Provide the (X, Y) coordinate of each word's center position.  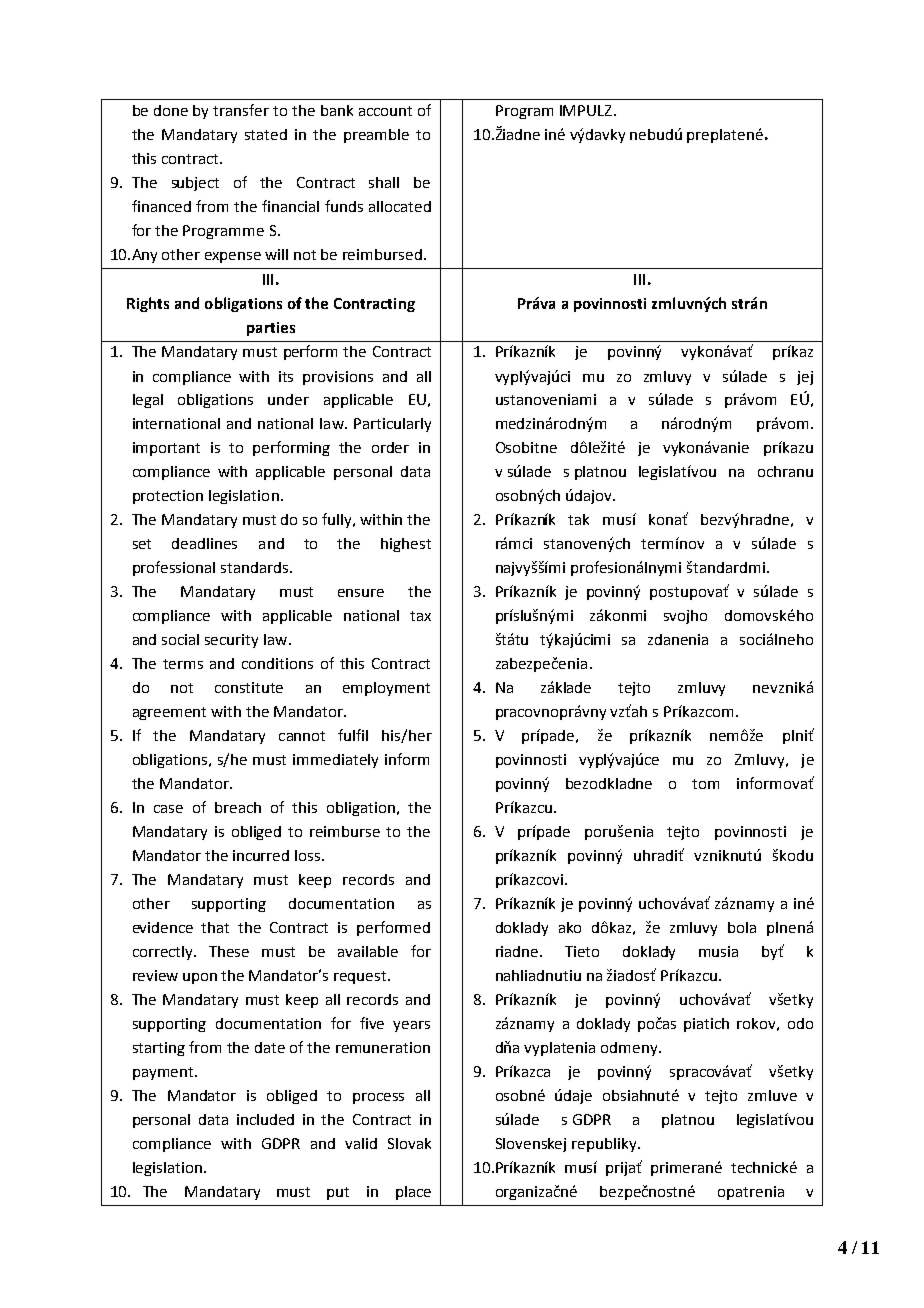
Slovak (409, 1143)
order (390, 447)
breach (238, 807)
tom (705, 784)
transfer (241, 110)
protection (168, 497)
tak (578, 519)
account (385, 111)
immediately (335, 761)
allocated (400, 206)
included (265, 1119)
